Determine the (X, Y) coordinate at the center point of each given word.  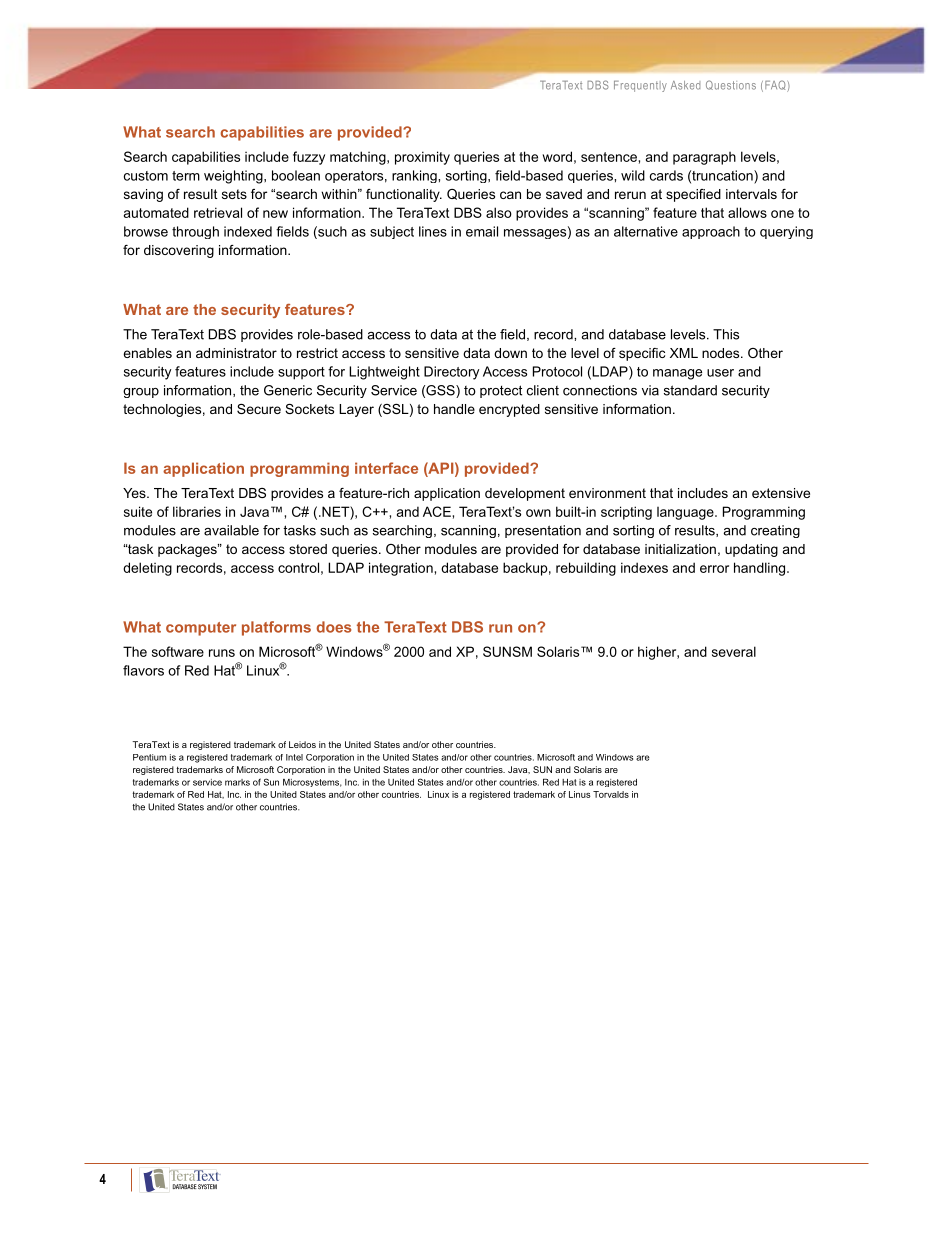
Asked (685, 85)
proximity (422, 158)
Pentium (149, 757)
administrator (236, 353)
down (510, 353)
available (231, 530)
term (186, 176)
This (726, 334)
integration (401, 569)
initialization (680, 549)
